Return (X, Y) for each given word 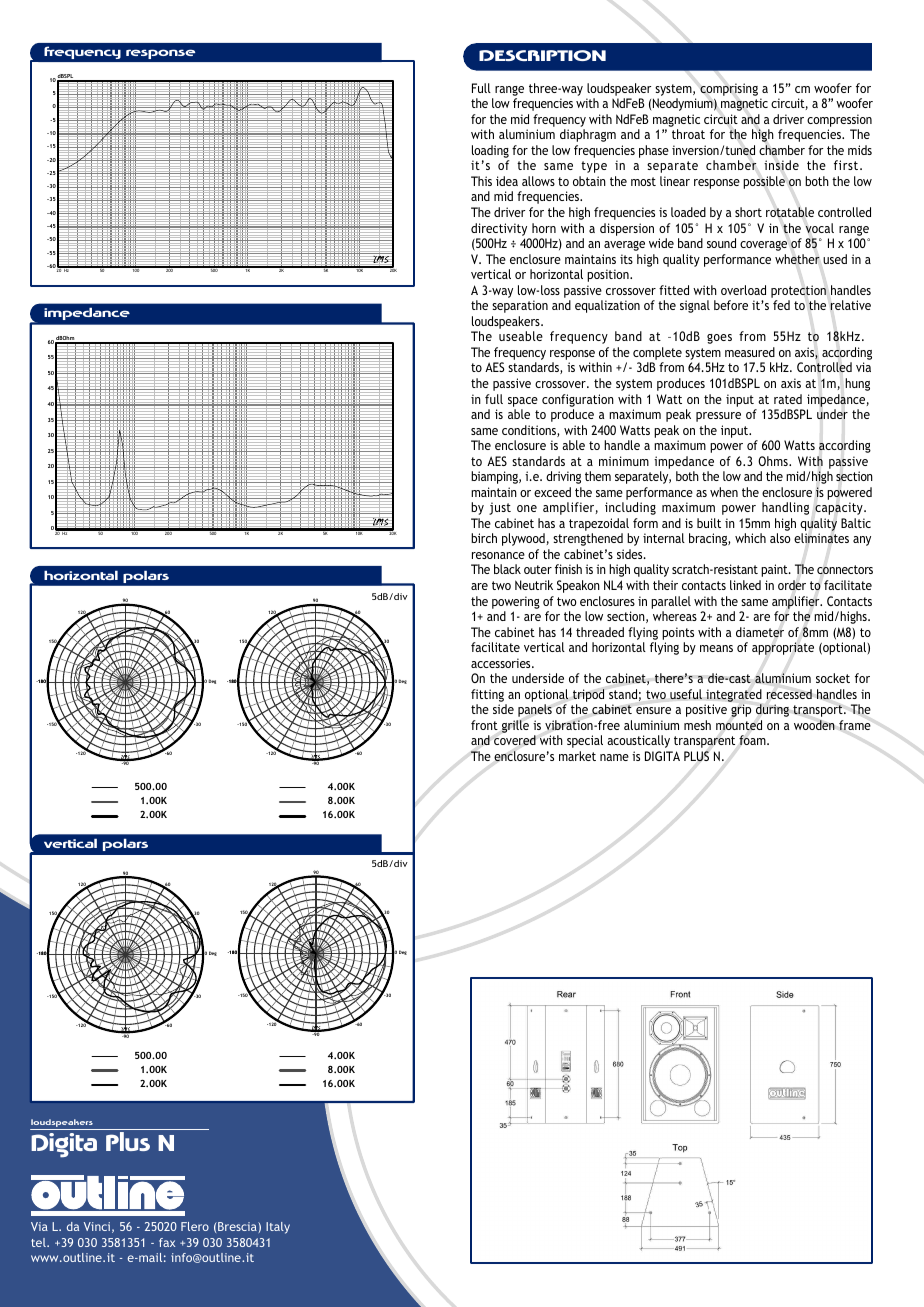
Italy (278, 1228)
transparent (704, 742)
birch (484, 538)
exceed (552, 492)
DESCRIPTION (542, 55)
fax (167, 1242)
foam (753, 740)
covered (515, 740)
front (484, 725)
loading (491, 153)
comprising (729, 89)
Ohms (774, 461)
